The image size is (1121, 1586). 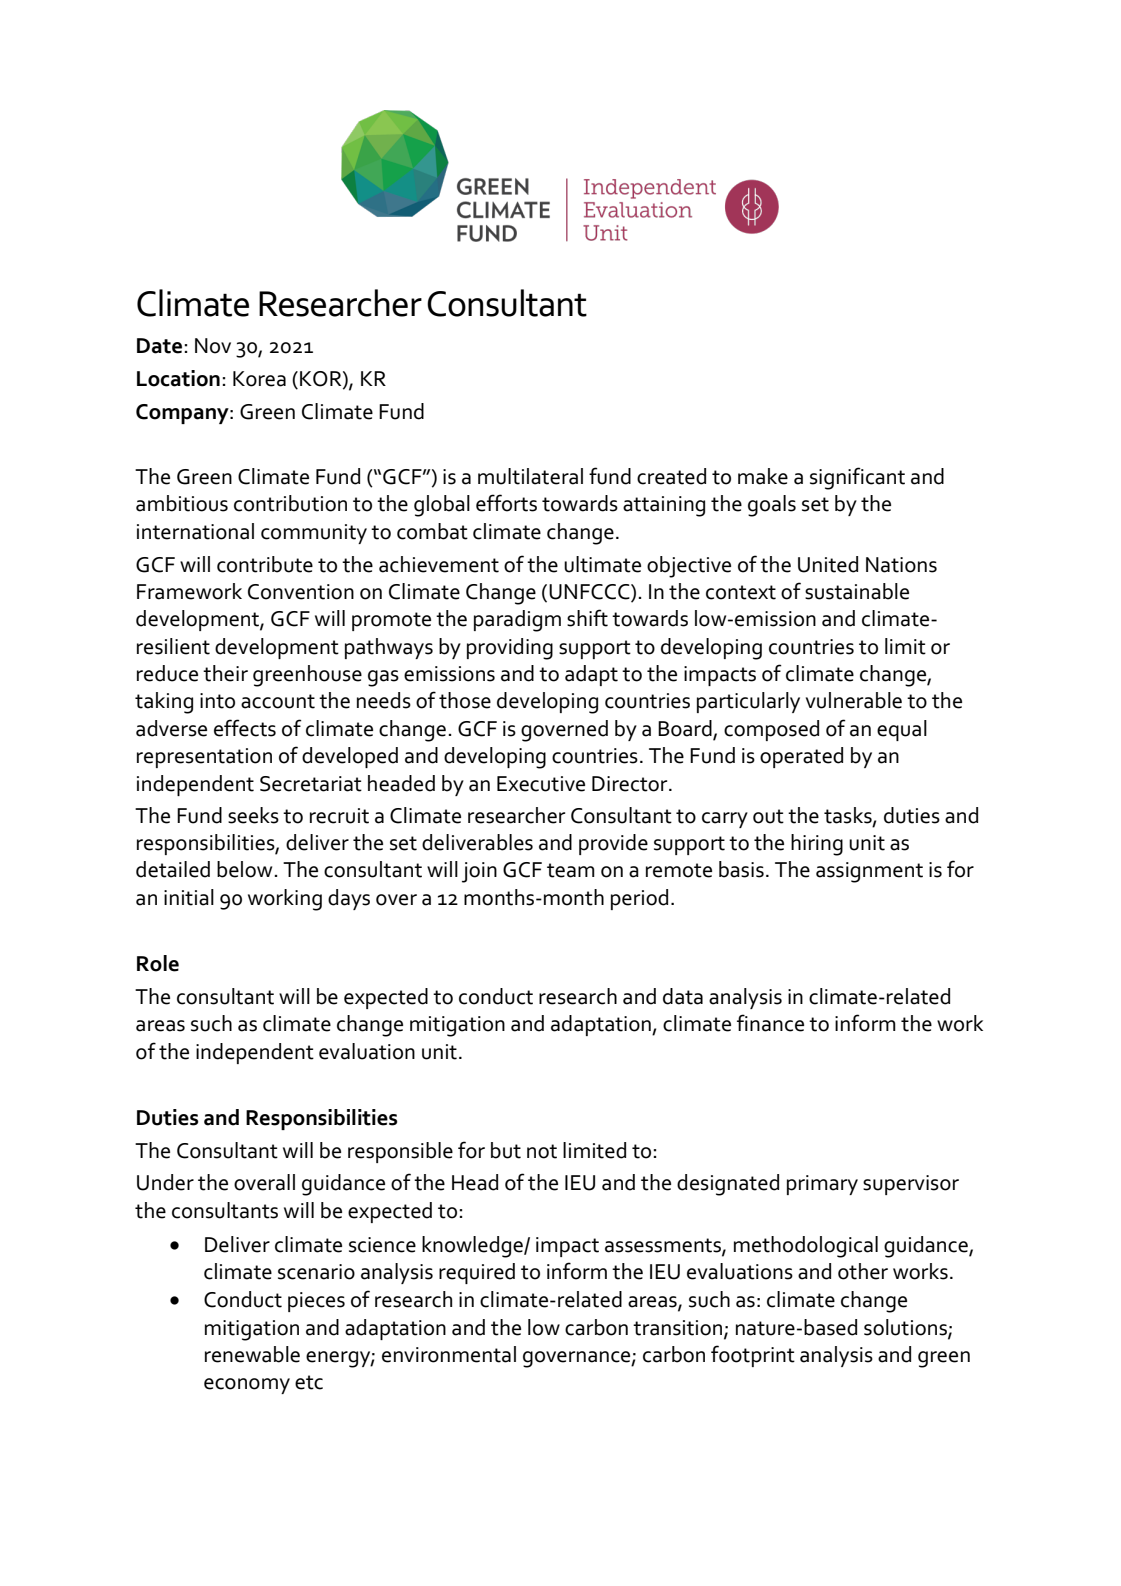 What do you see at coordinates (857, 478) in the document?
I see `significant` at bounding box center [857, 478].
